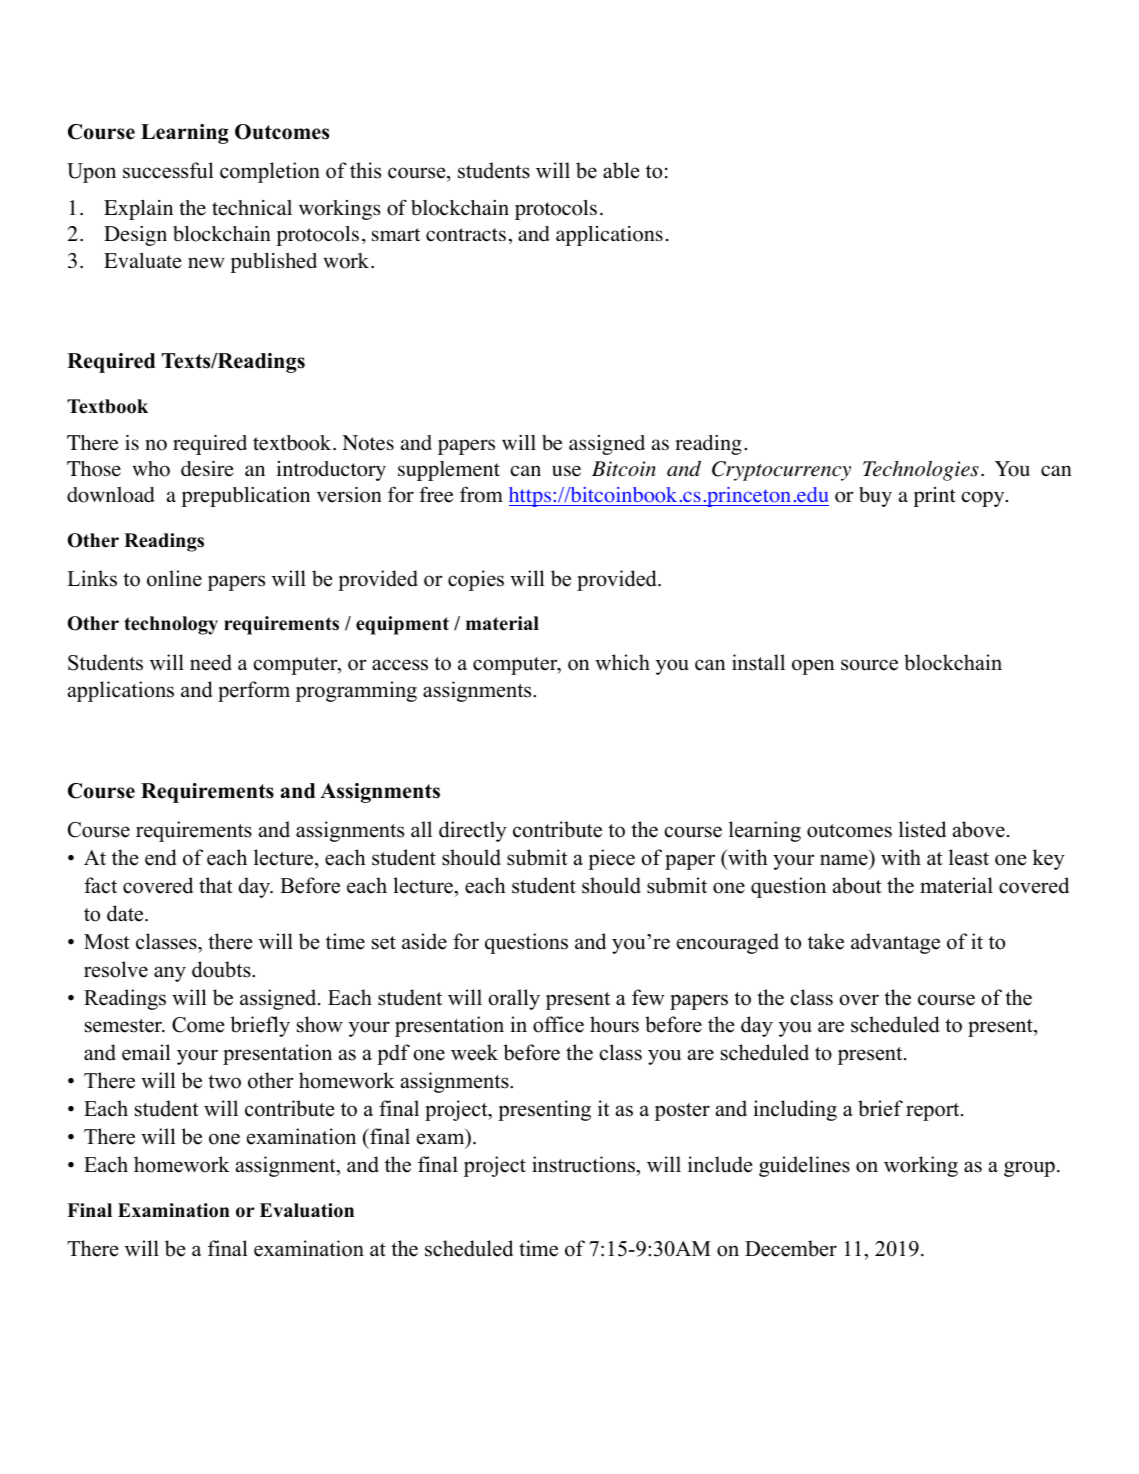 The width and height of the image is (1139, 1474). What do you see at coordinates (622, 662) in the image?
I see `which` at bounding box center [622, 662].
